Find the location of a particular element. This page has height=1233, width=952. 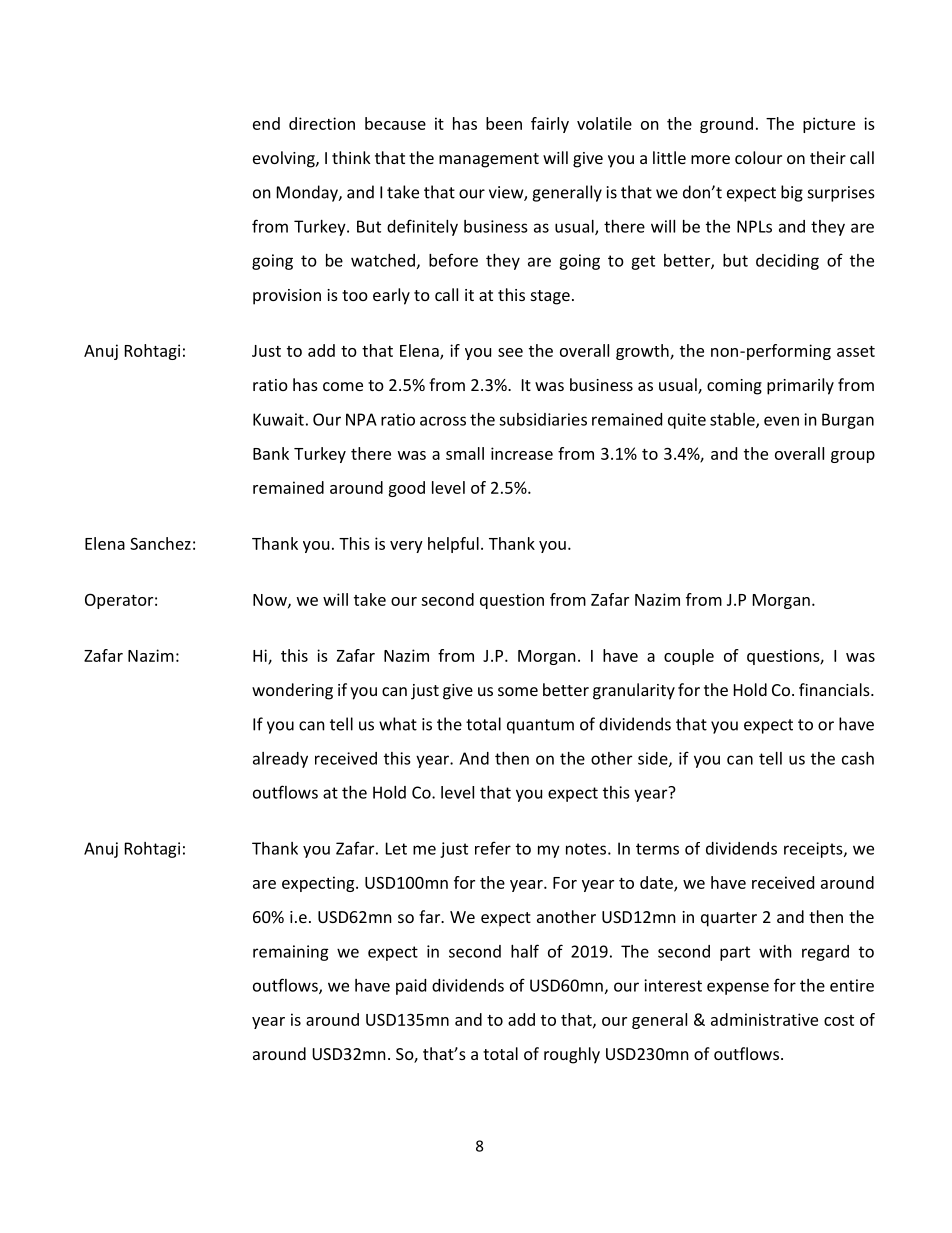

some is located at coordinates (518, 691).
